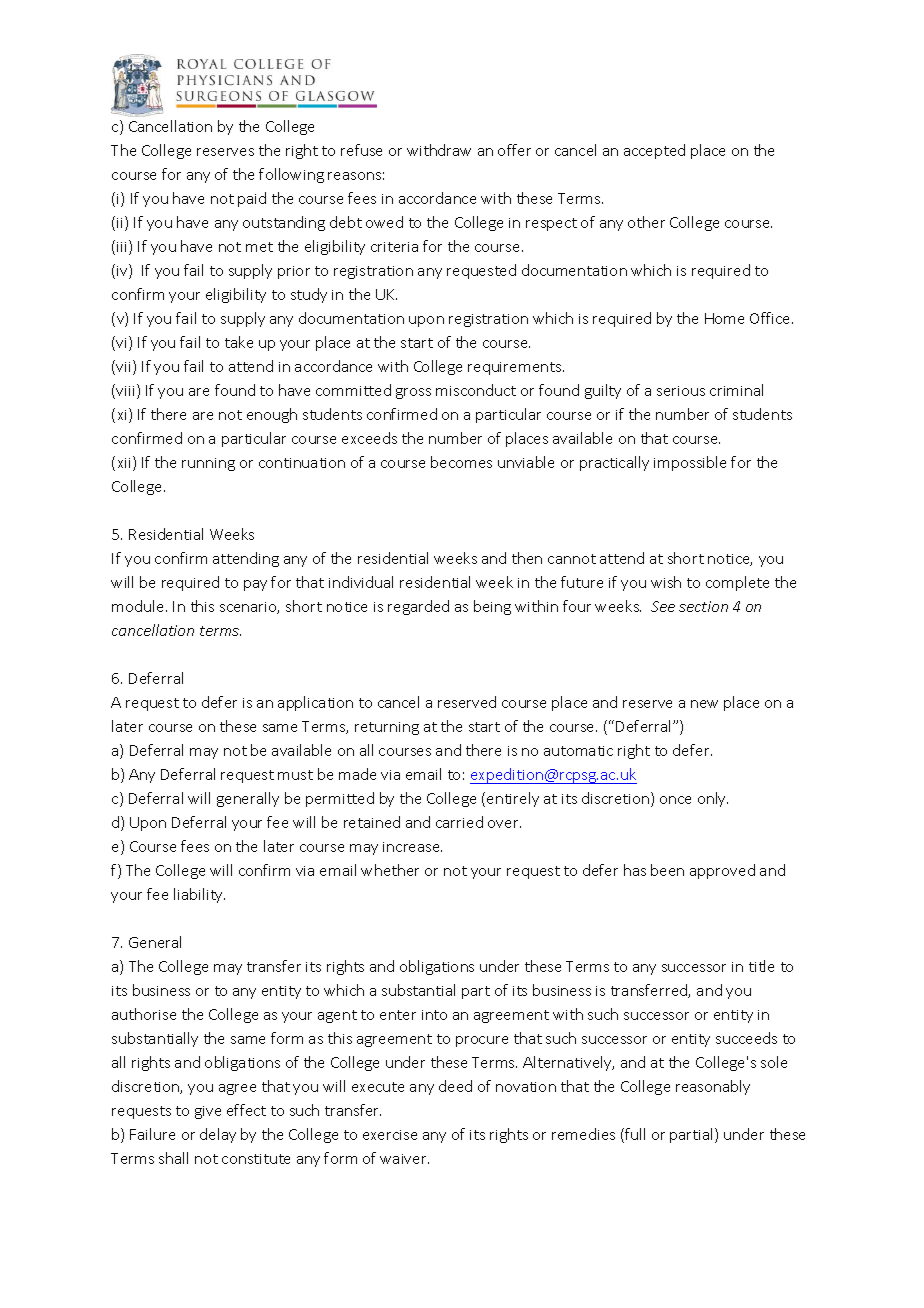  What do you see at coordinates (681, 391) in the screenshot?
I see `serious` at bounding box center [681, 391].
